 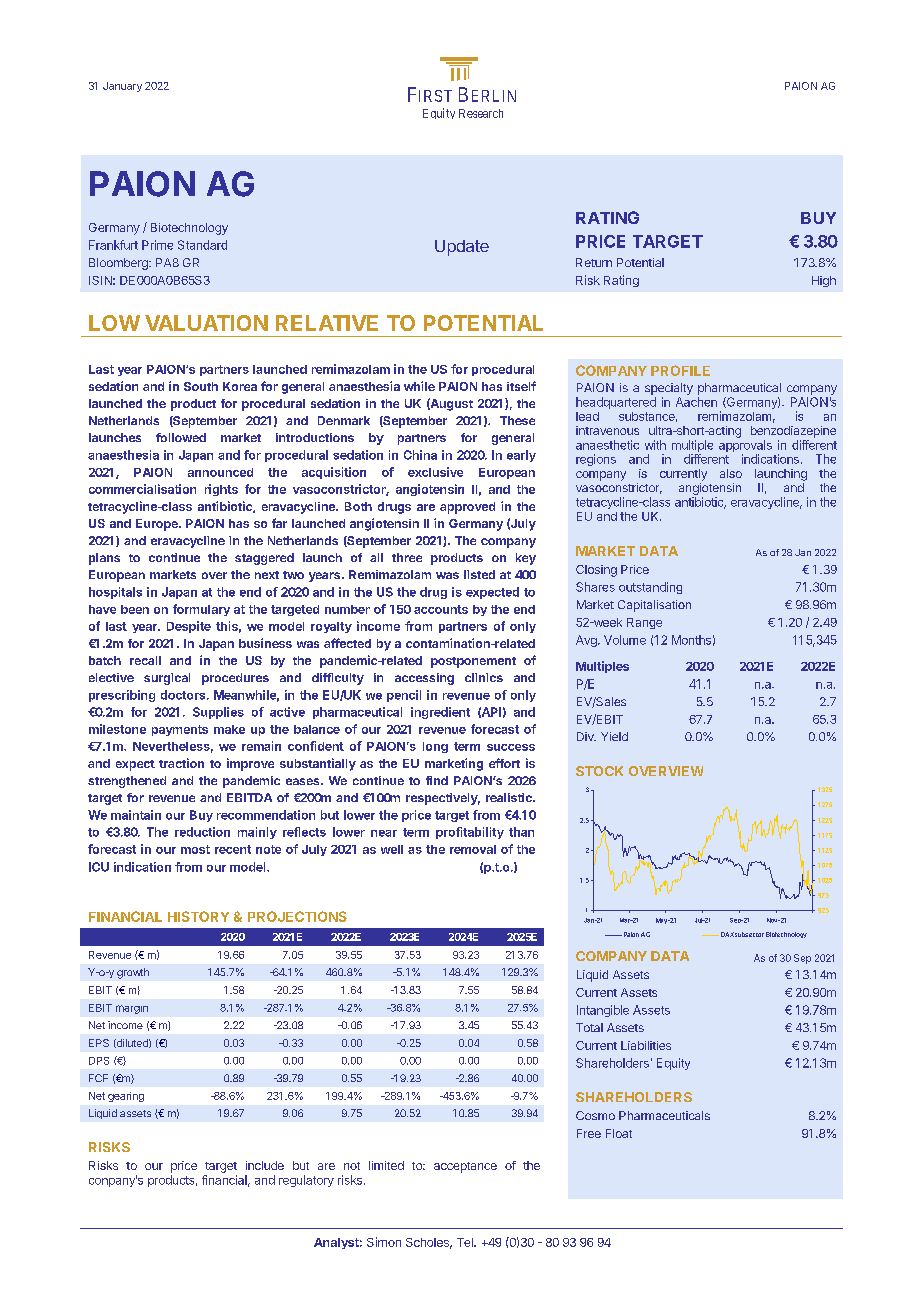 What do you see at coordinates (824, 281) in the image?
I see `High` at bounding box center [824, 281].
